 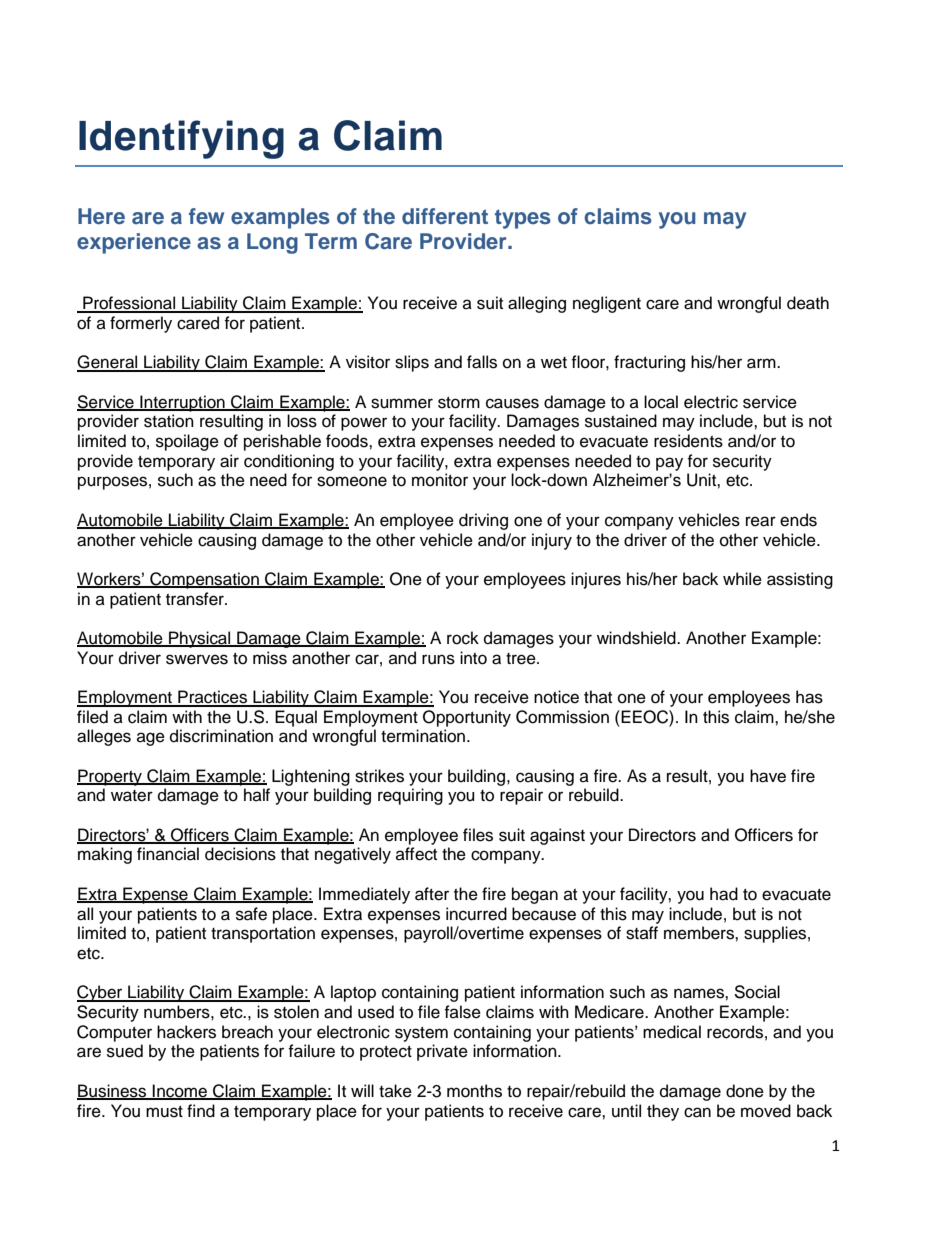 I want to click on rock, so click(x=463, y=638).
